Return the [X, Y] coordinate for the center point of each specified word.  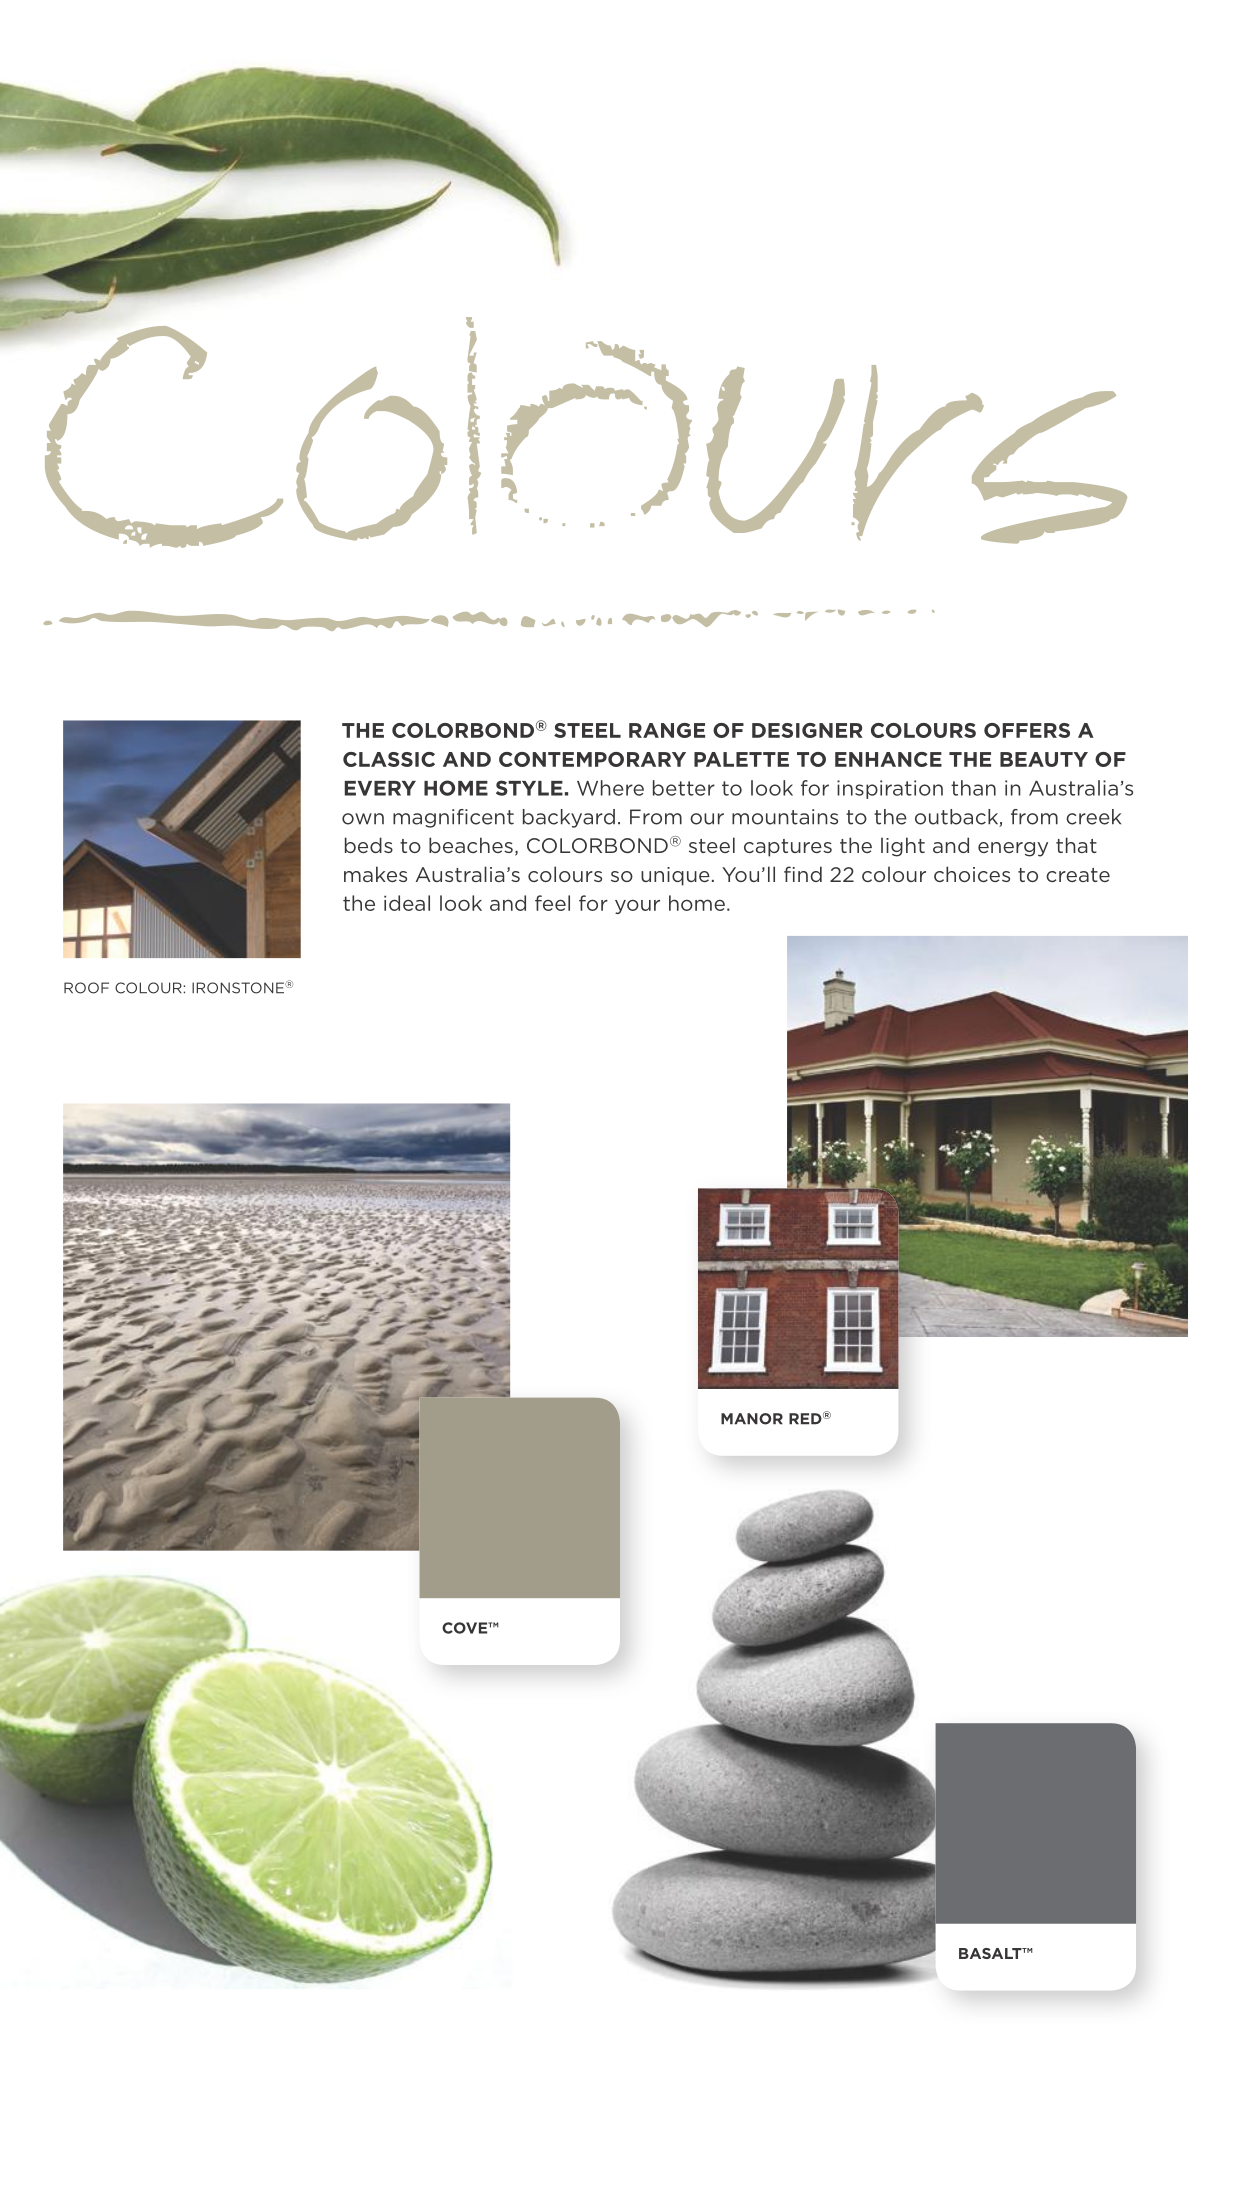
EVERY [380, 788]
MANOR [752, 1419]
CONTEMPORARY [592, 759]
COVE [466, 1628]
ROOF [86, 988]
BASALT [991, 1953]
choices [972, 874]
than [973, 788]
